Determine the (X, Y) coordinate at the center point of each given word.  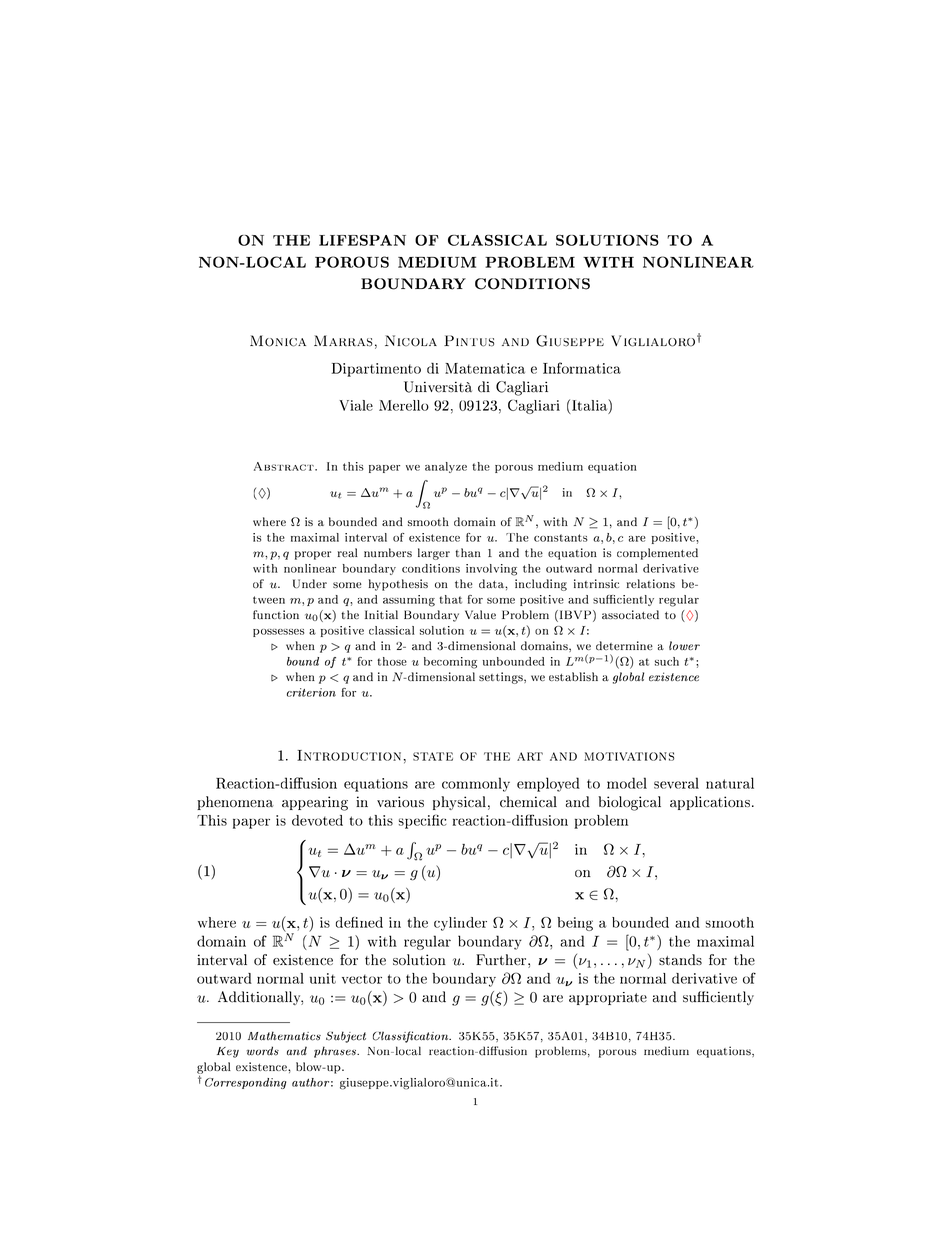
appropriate (608, 998)
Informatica (582, 368)
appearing (315, 803)
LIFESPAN (362, 240)
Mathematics (284, 1036)
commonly (476, 784)
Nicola (411, 341)
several (676, 783)
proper (313, 555)
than (468, 552)
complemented (657, 554)
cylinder (460, 924)
